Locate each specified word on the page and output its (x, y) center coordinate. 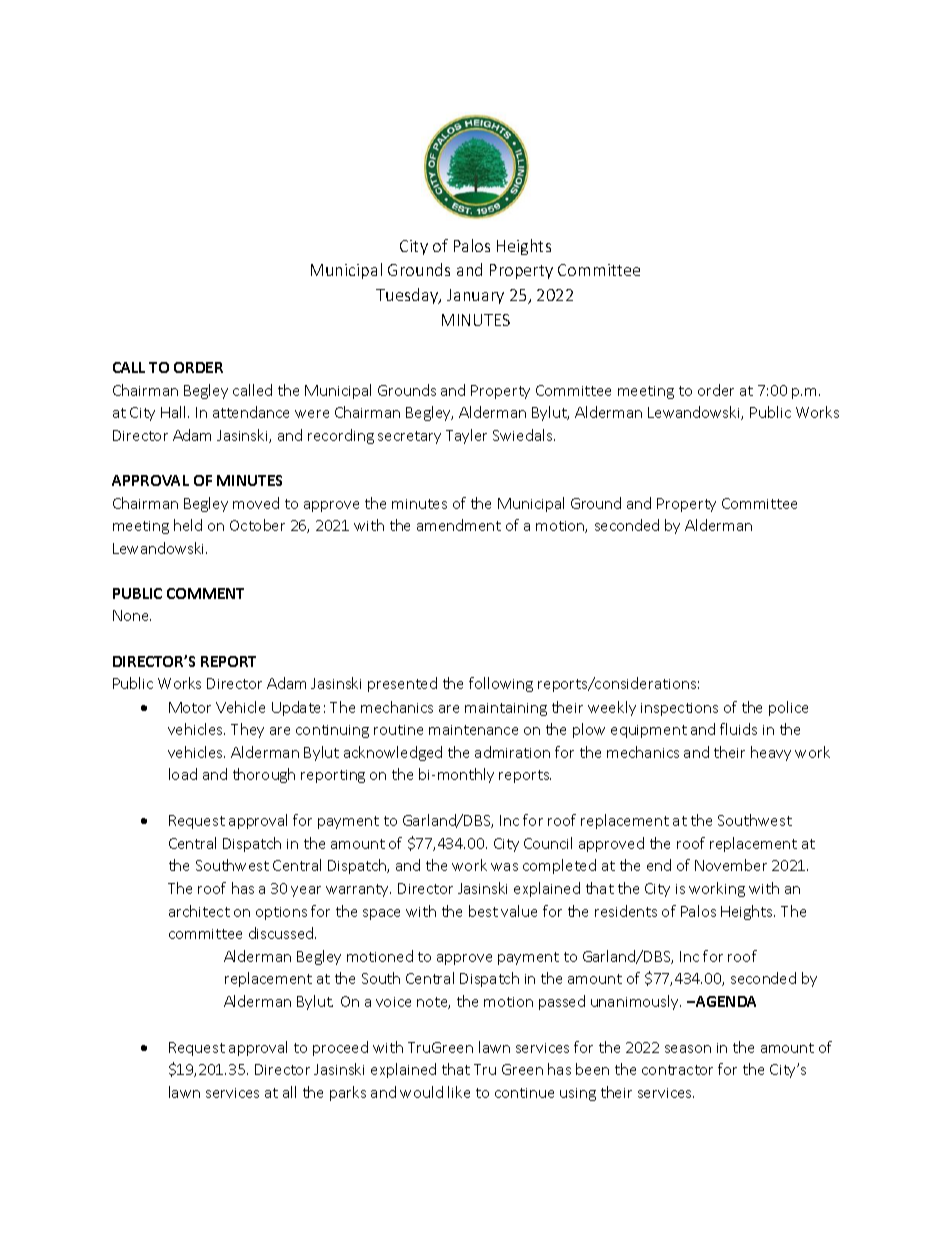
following (501, 684)
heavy (771, 753)
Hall (173, 412)
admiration (512, 752)
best (483, 911)
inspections (679, 709)
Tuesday (408, 296)
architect (199, 911)
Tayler (466, 436)
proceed (340, 1048)
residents (626, 911)
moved (256, 503)
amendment (459, 525)
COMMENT (205, 593)
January (475, 296)
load (183, 774)
